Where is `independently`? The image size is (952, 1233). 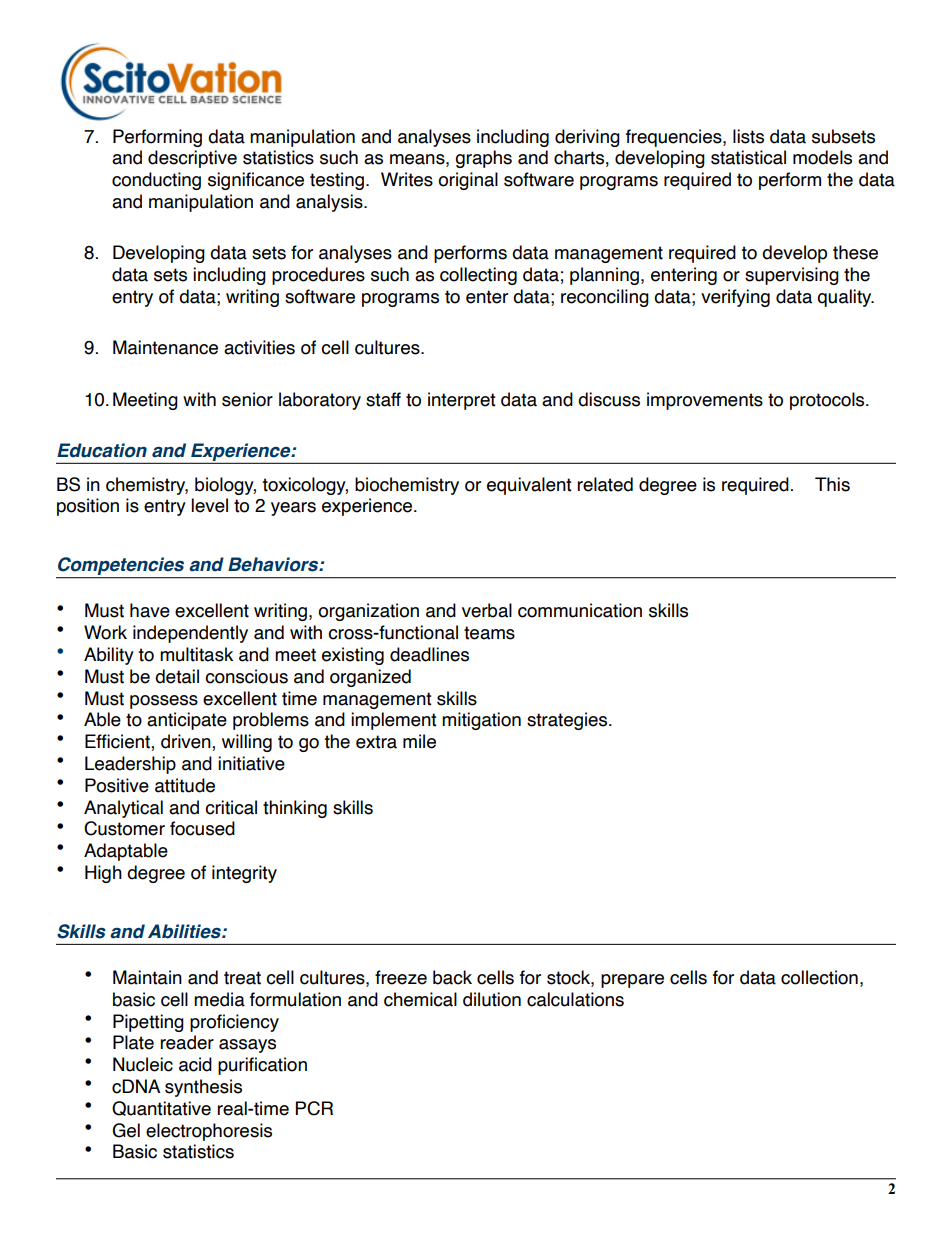 independently is located at coordinates (190, 634).
